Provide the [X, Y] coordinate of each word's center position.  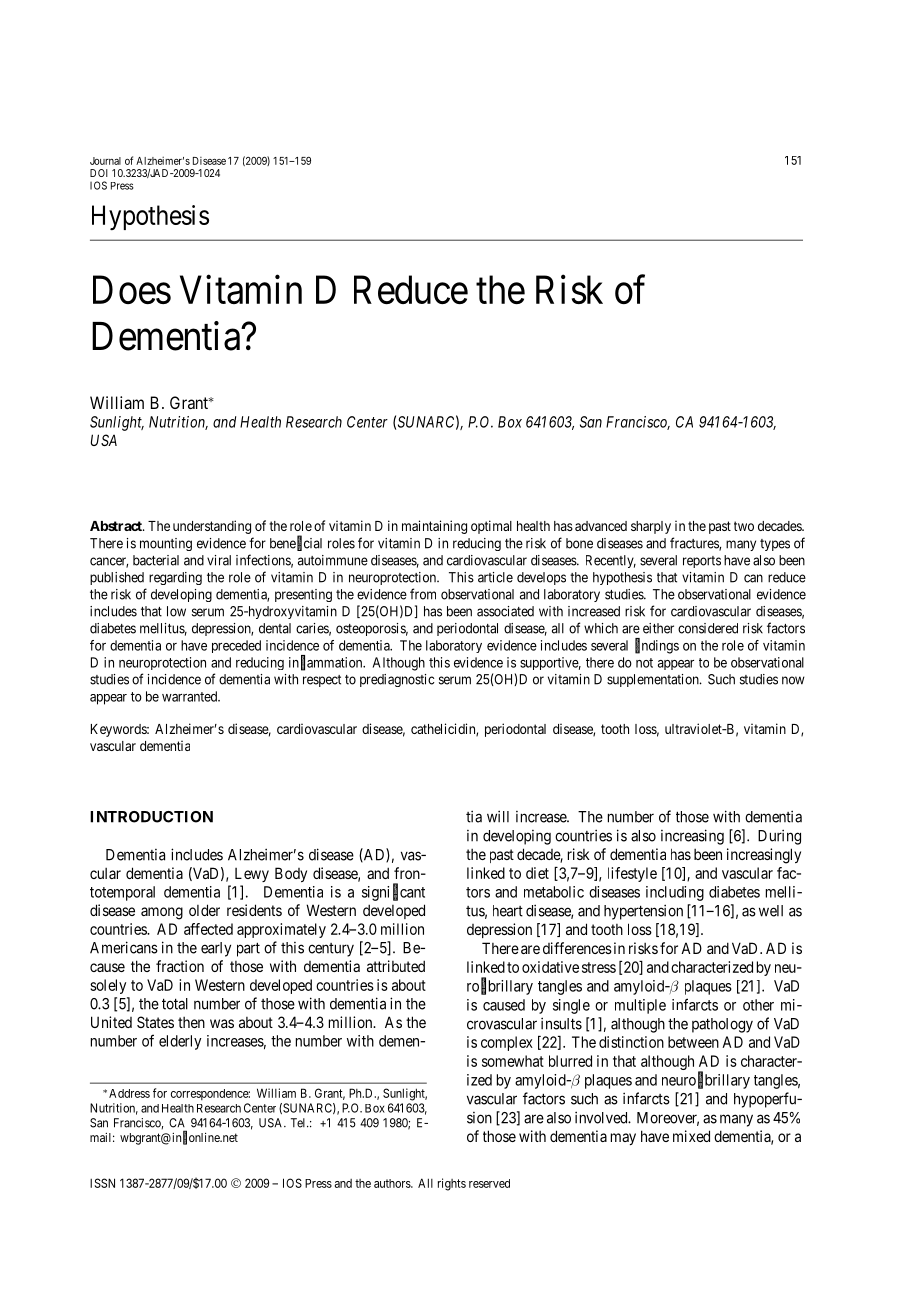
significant [393, 892]
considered [708, 628]
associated [505, 611]
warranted [191, 696]
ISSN [102, 1183]
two [744, 526]
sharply [651, 527]
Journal [105, 161]
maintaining [434, 527]
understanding [212, 527]
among [162, 913]
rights [452, 1184]
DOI [99, 173]
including [675, 893]
